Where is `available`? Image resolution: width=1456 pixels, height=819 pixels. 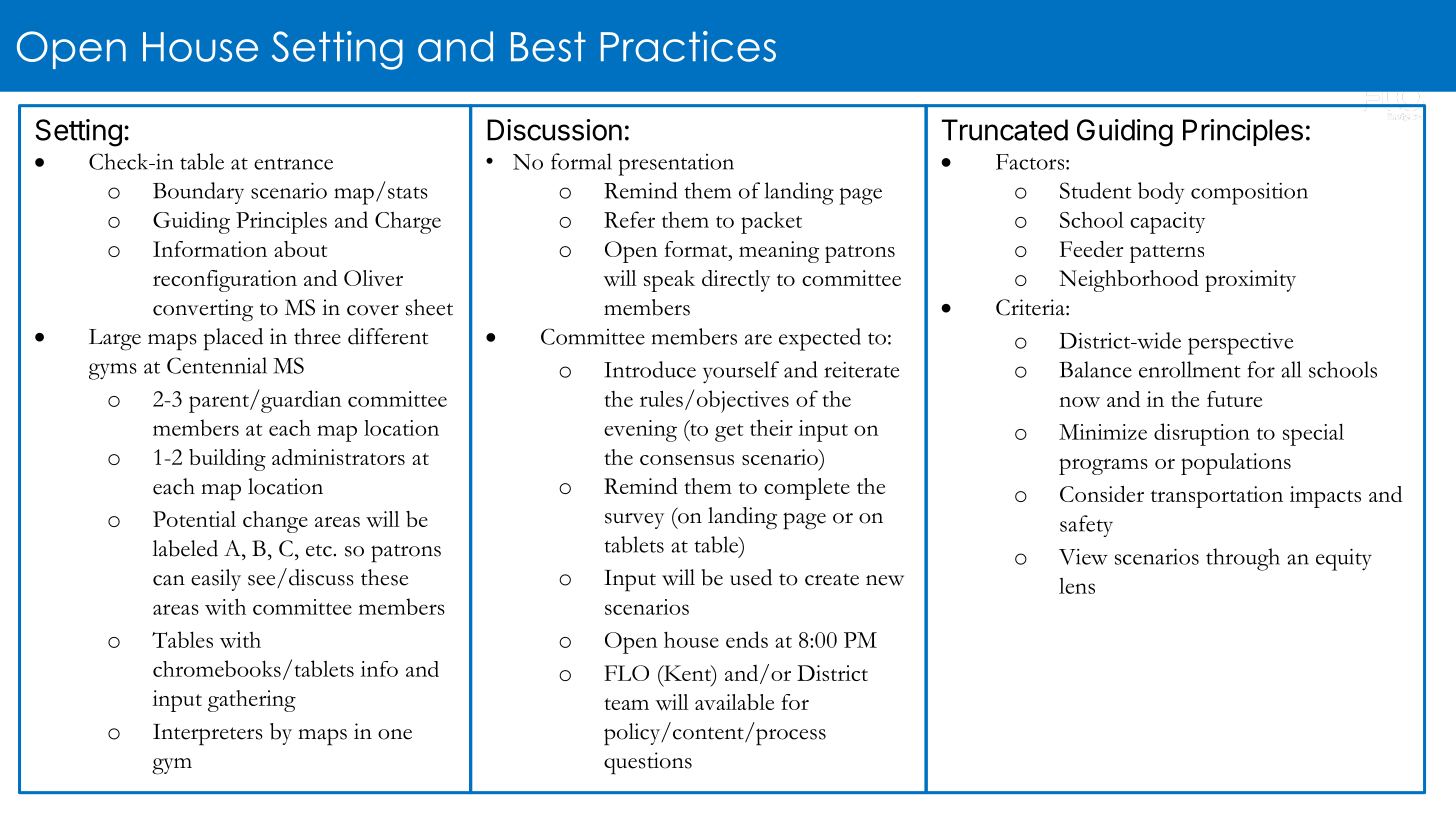 available is located at coordinates (734, 702).
